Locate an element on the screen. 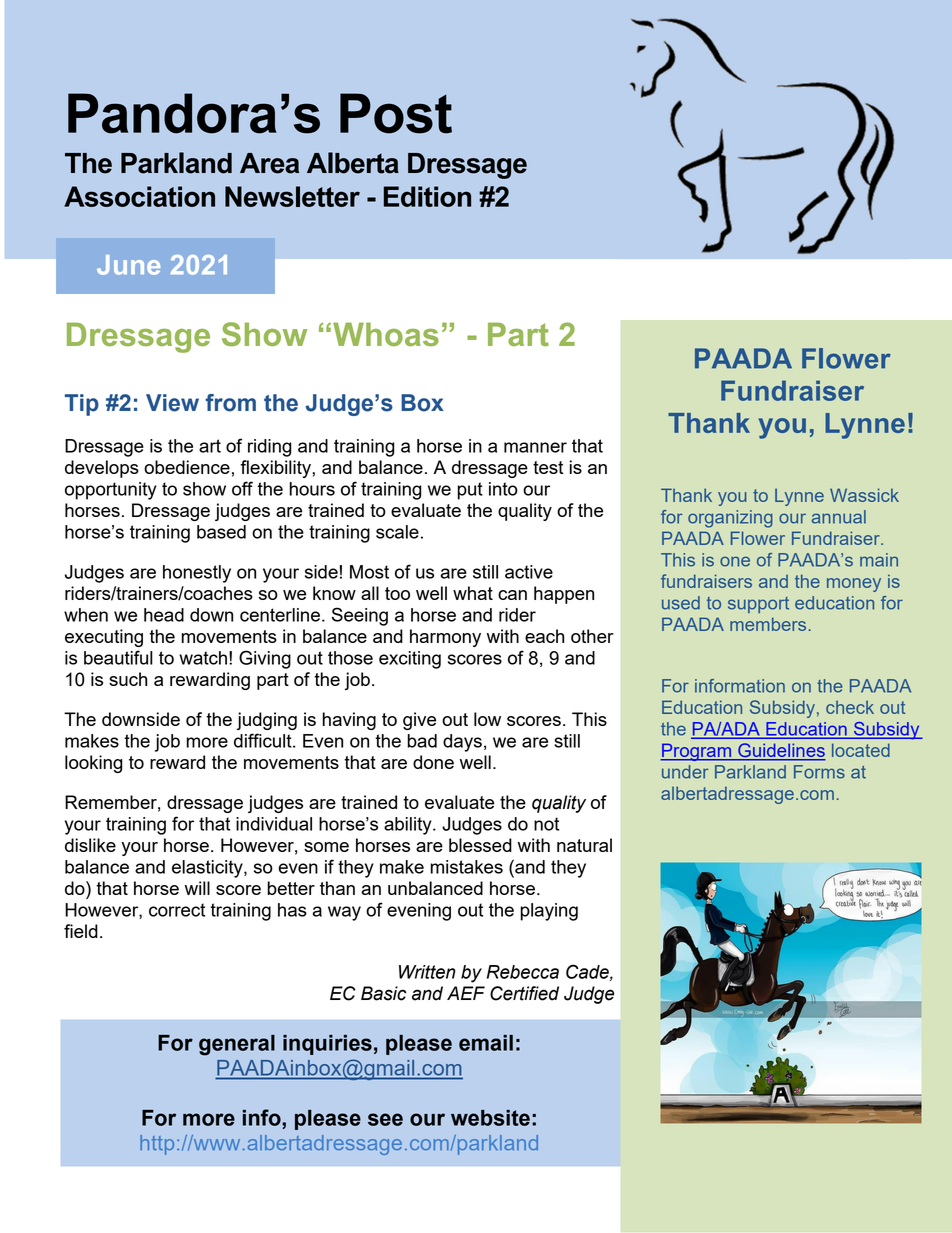 The width and height of the screenshot is (952, 1233). website is located at coordinates (490, 1118).
